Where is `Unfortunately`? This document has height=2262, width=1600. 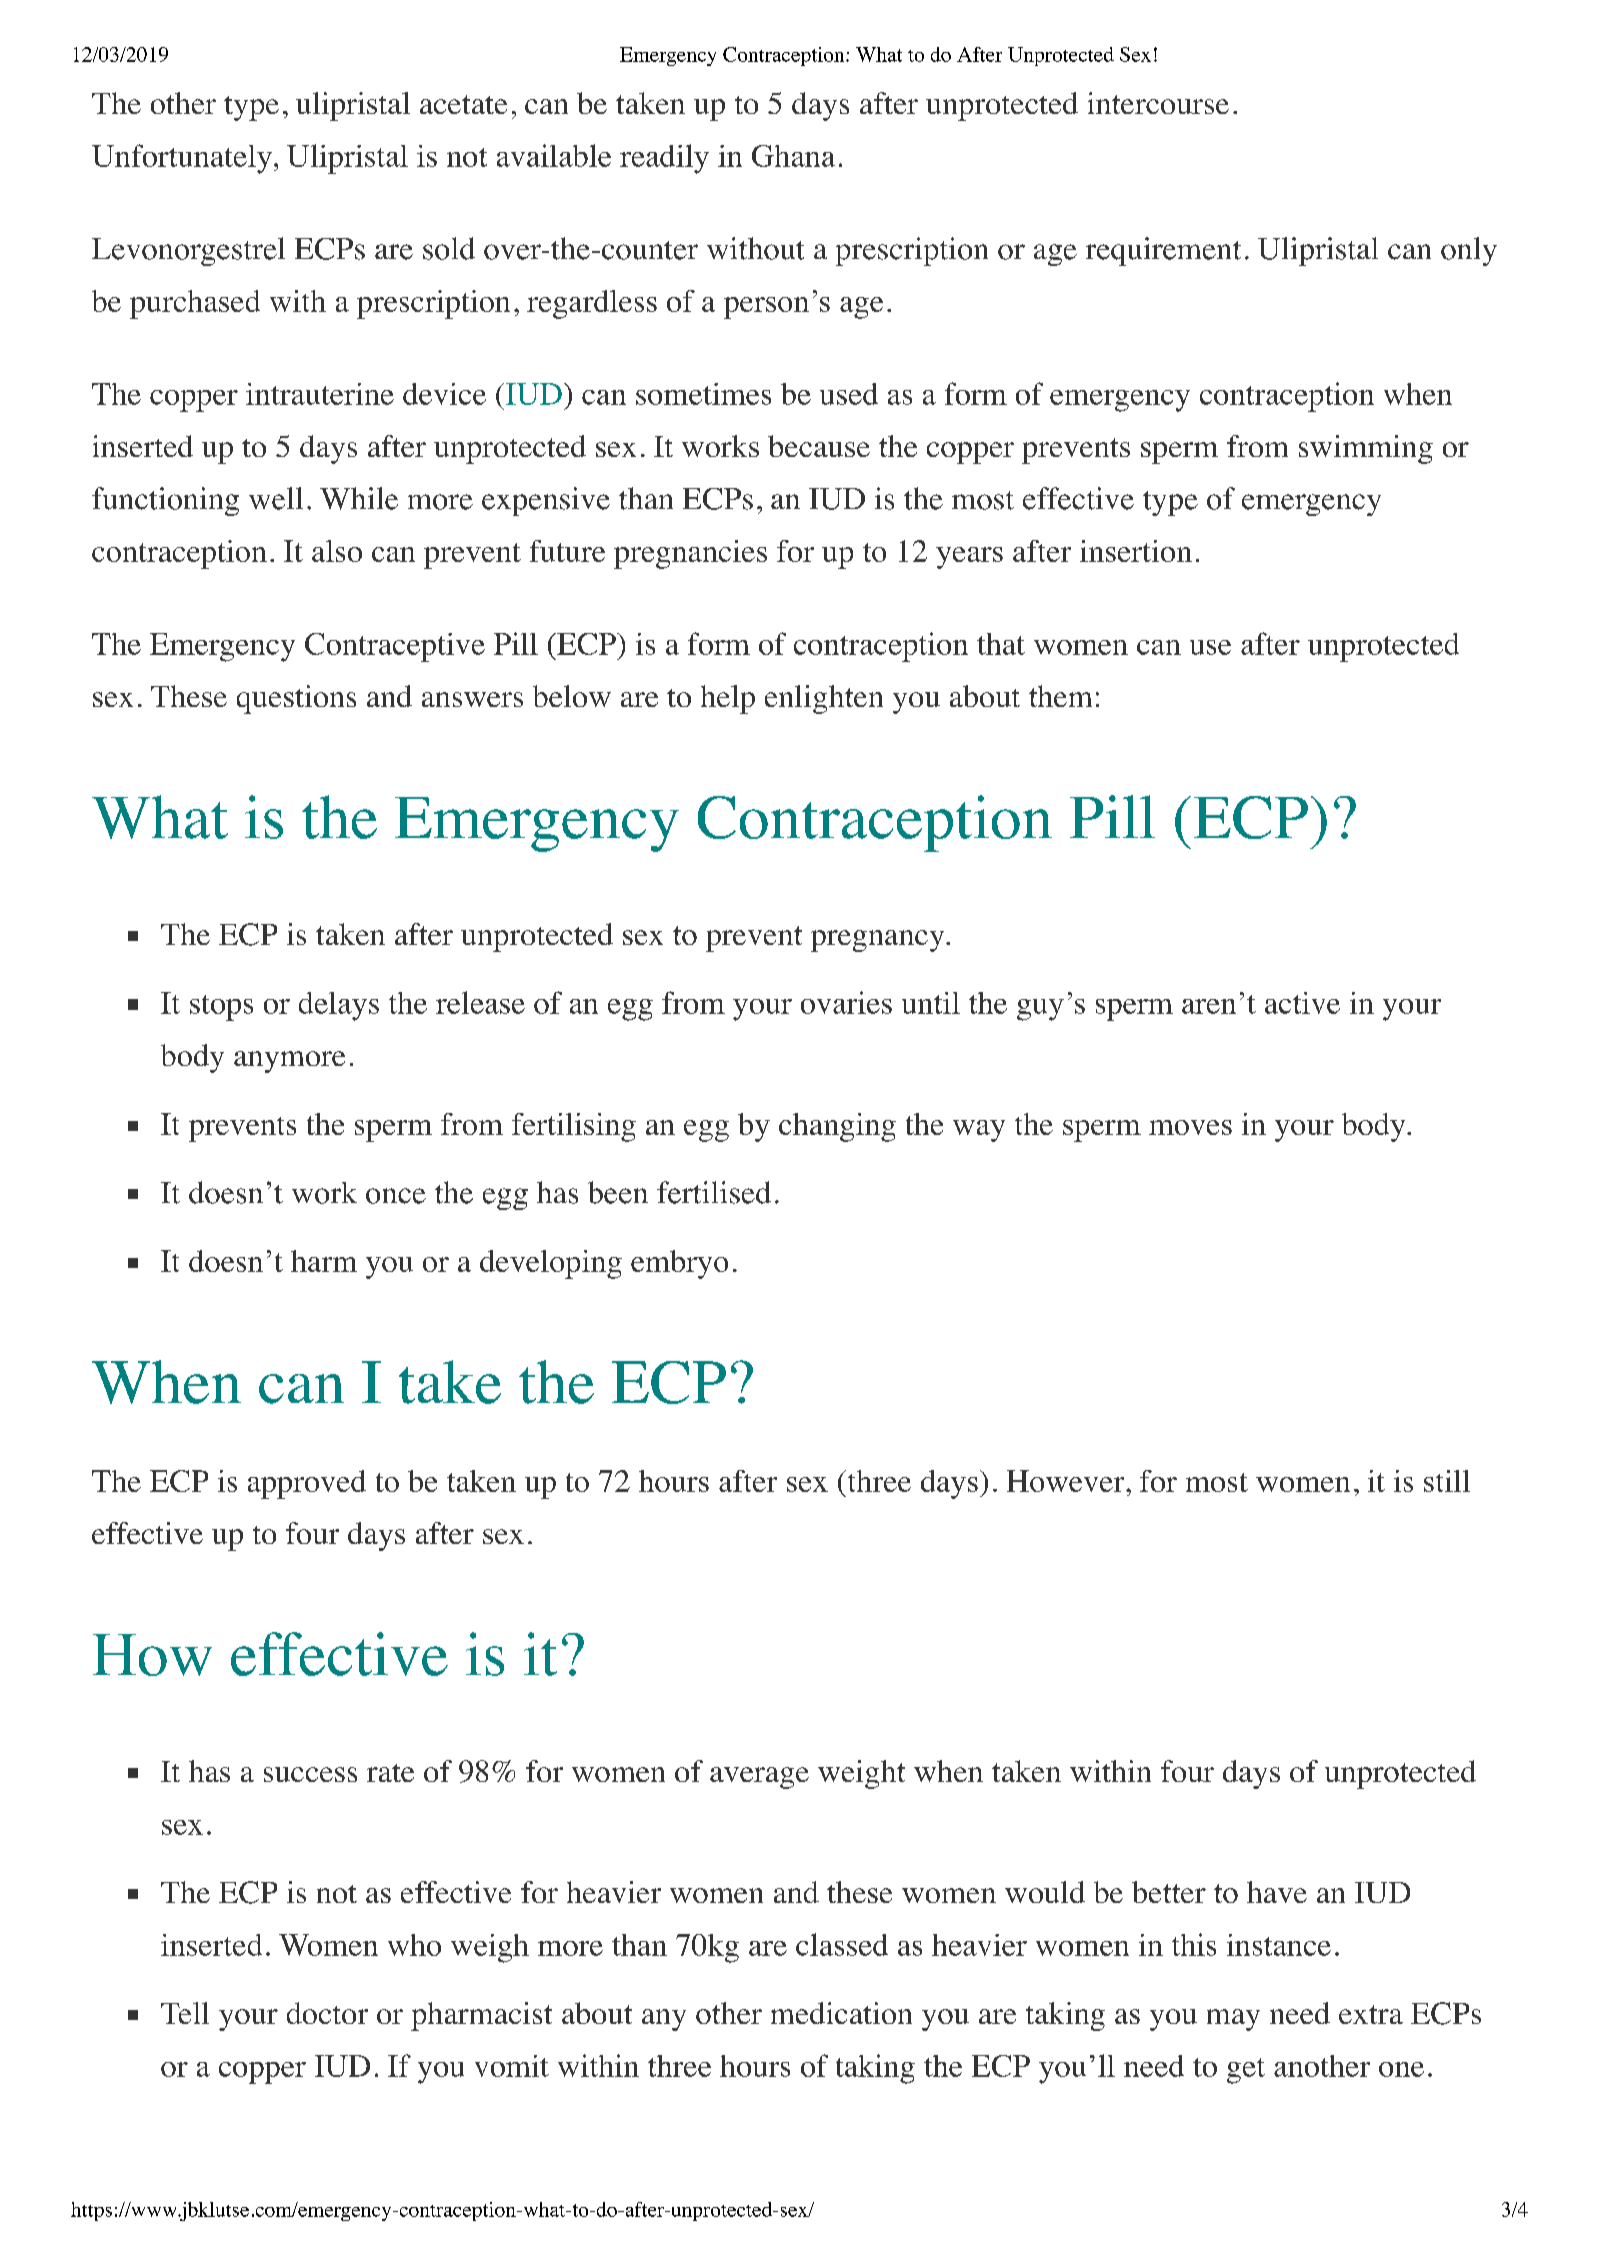 Unfortunately is located at coordinates (182, 159).
